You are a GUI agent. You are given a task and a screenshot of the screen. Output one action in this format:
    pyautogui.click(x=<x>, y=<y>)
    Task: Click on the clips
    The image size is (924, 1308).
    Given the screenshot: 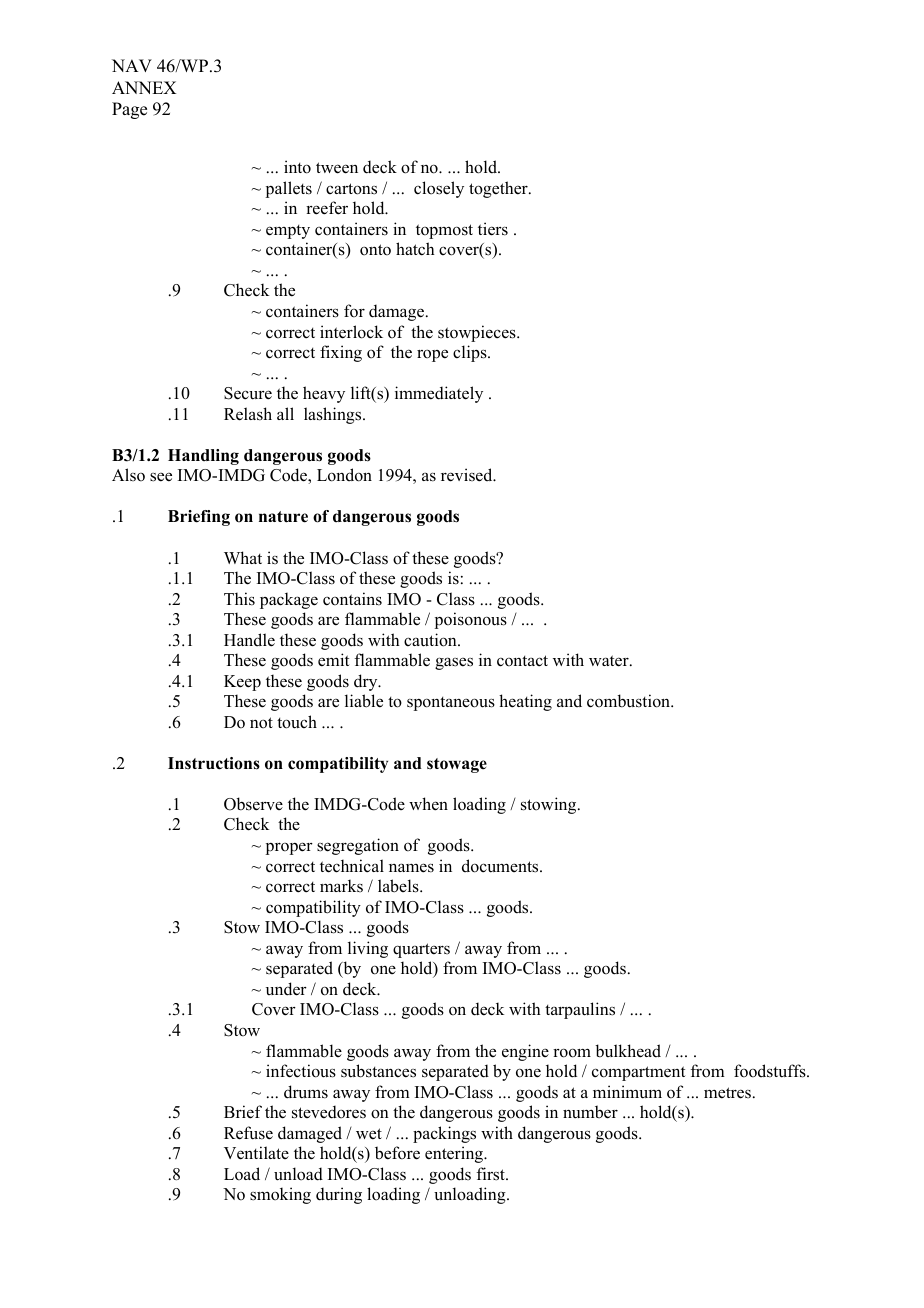 What is the action you would take?
    pyautogui.click(x=471, y=353)
